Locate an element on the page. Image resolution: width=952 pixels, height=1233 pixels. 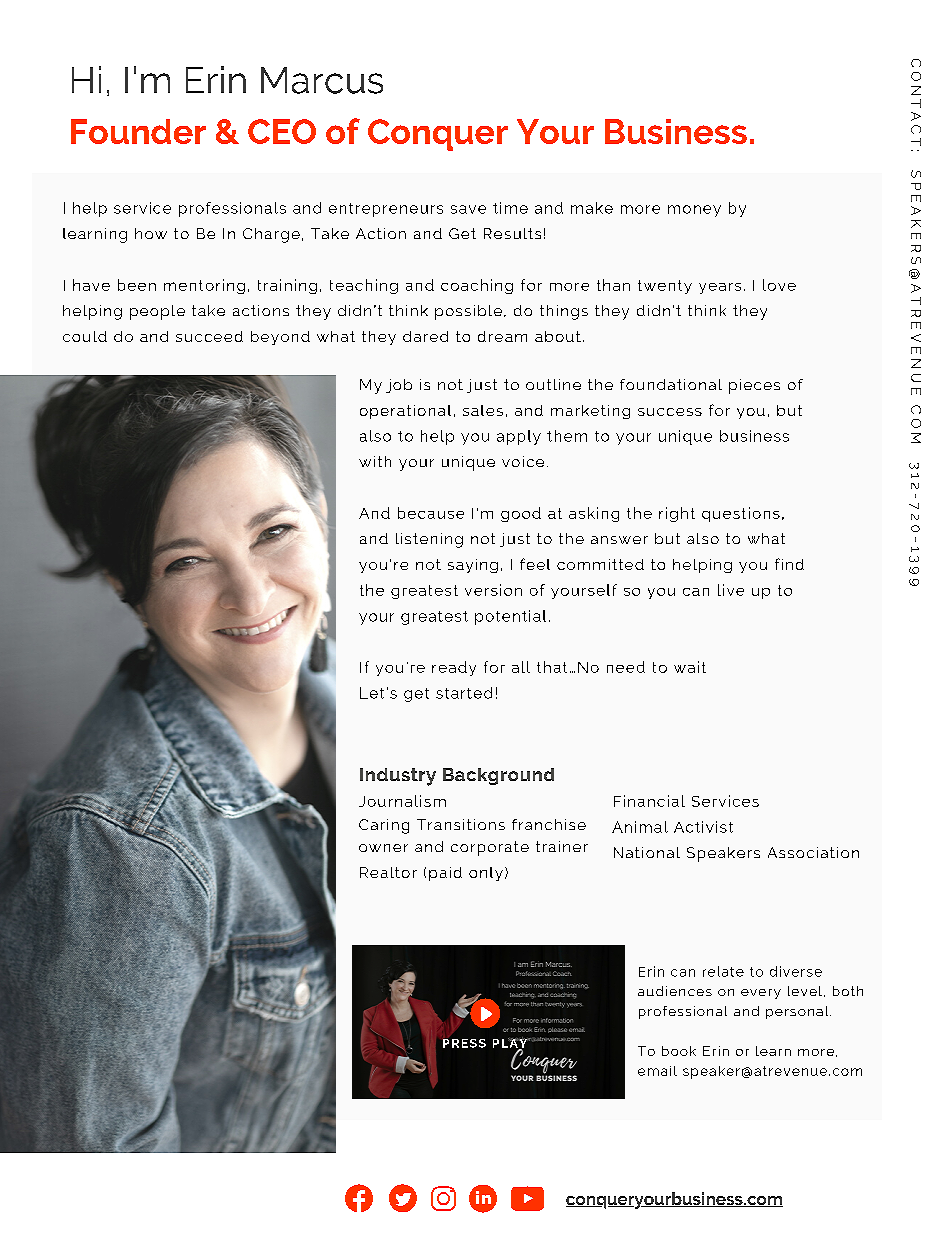
PRESS is located at coordinates (464, 1042).
